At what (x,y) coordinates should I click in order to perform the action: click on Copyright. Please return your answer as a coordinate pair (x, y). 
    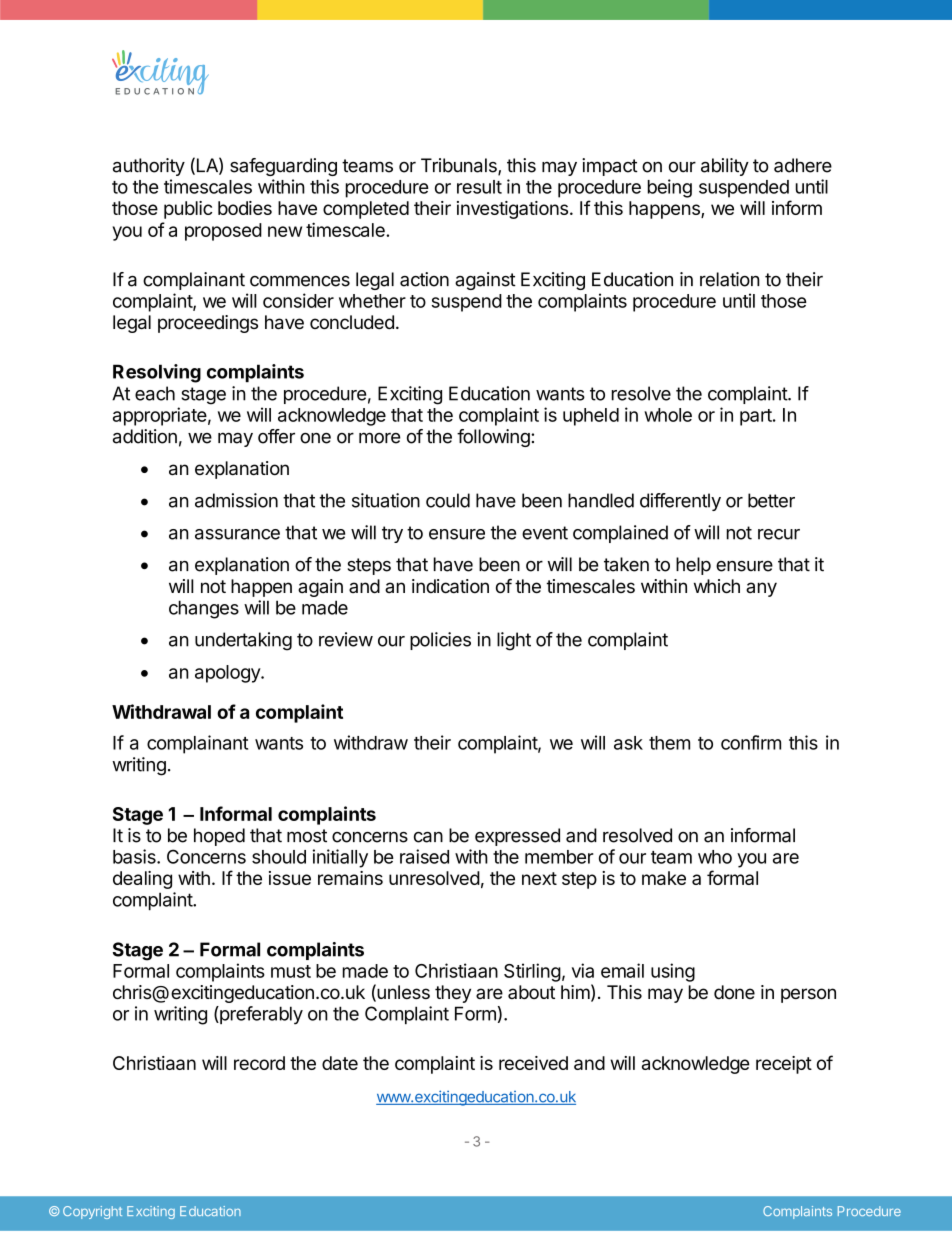
    Looking at the image, I should click on (92, 1212).
